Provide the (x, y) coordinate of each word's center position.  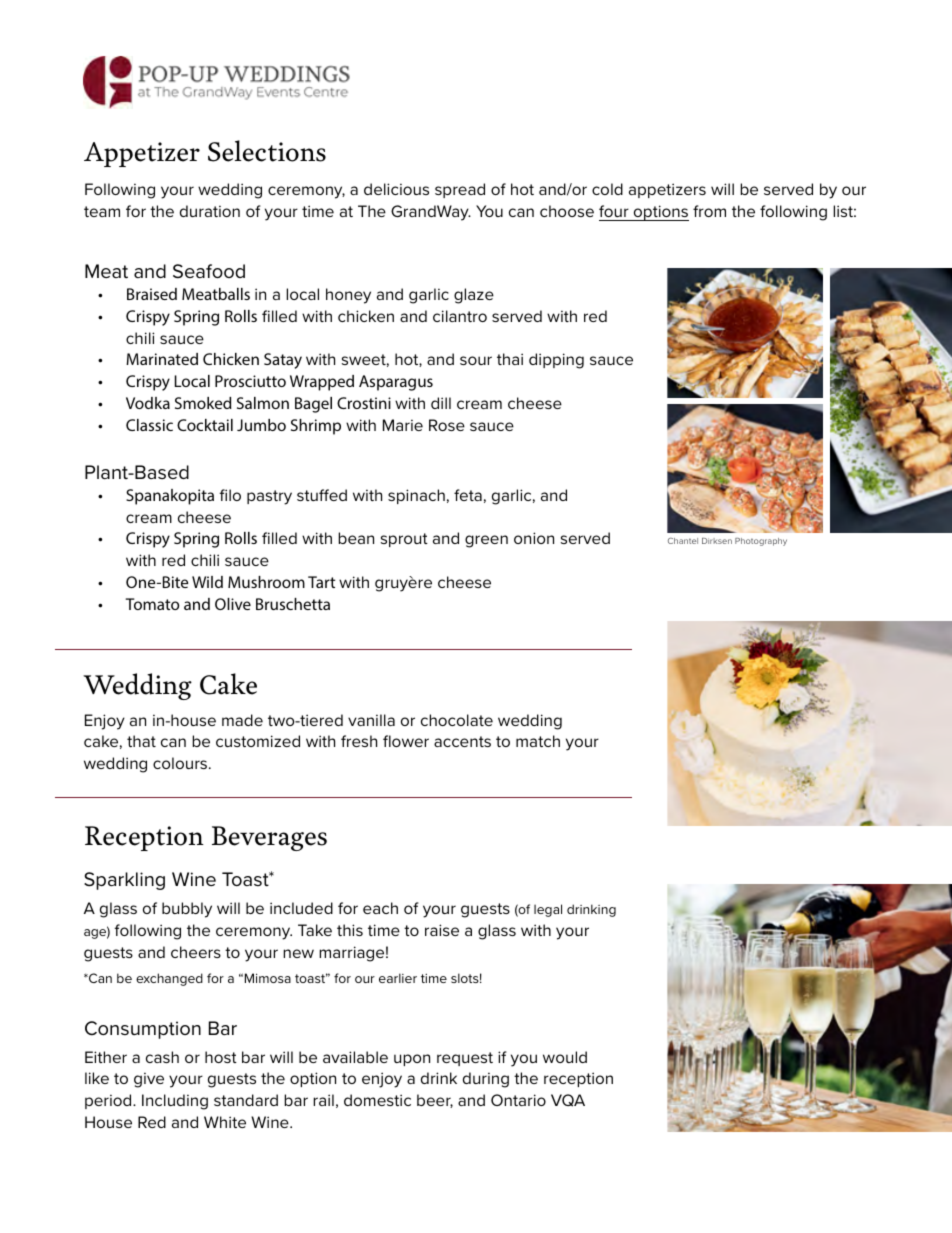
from (709, 211)
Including (175, 1102)
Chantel (683, 541)
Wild (207, 582)
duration (210, 211)
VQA (568, 1100)
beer (435, 1101)
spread (460, 190)
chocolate (457, 720)
